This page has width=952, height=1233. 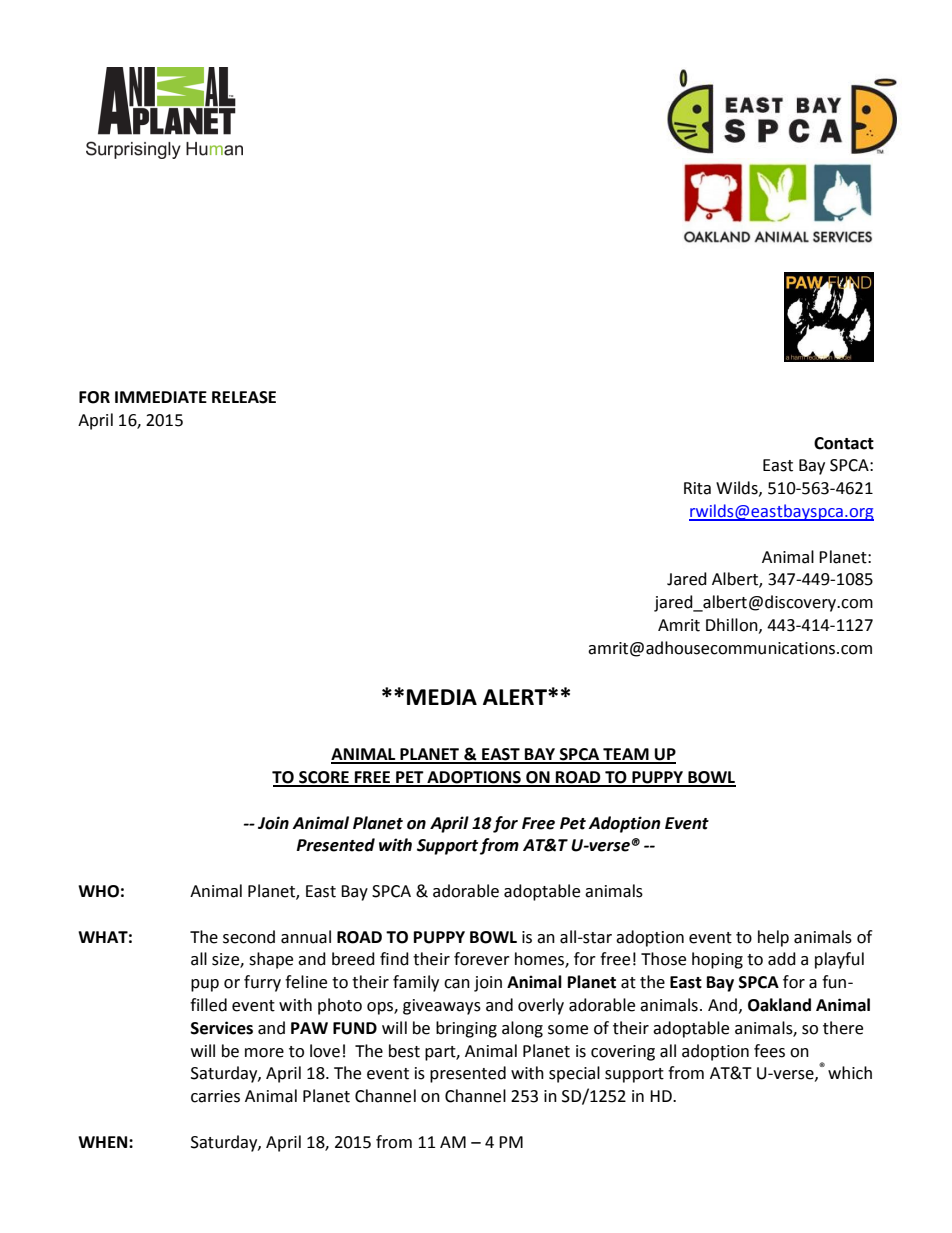 What do you see at coordinates (271, 960) in the page?
I see `shape` at bounding box center [271, 960].
